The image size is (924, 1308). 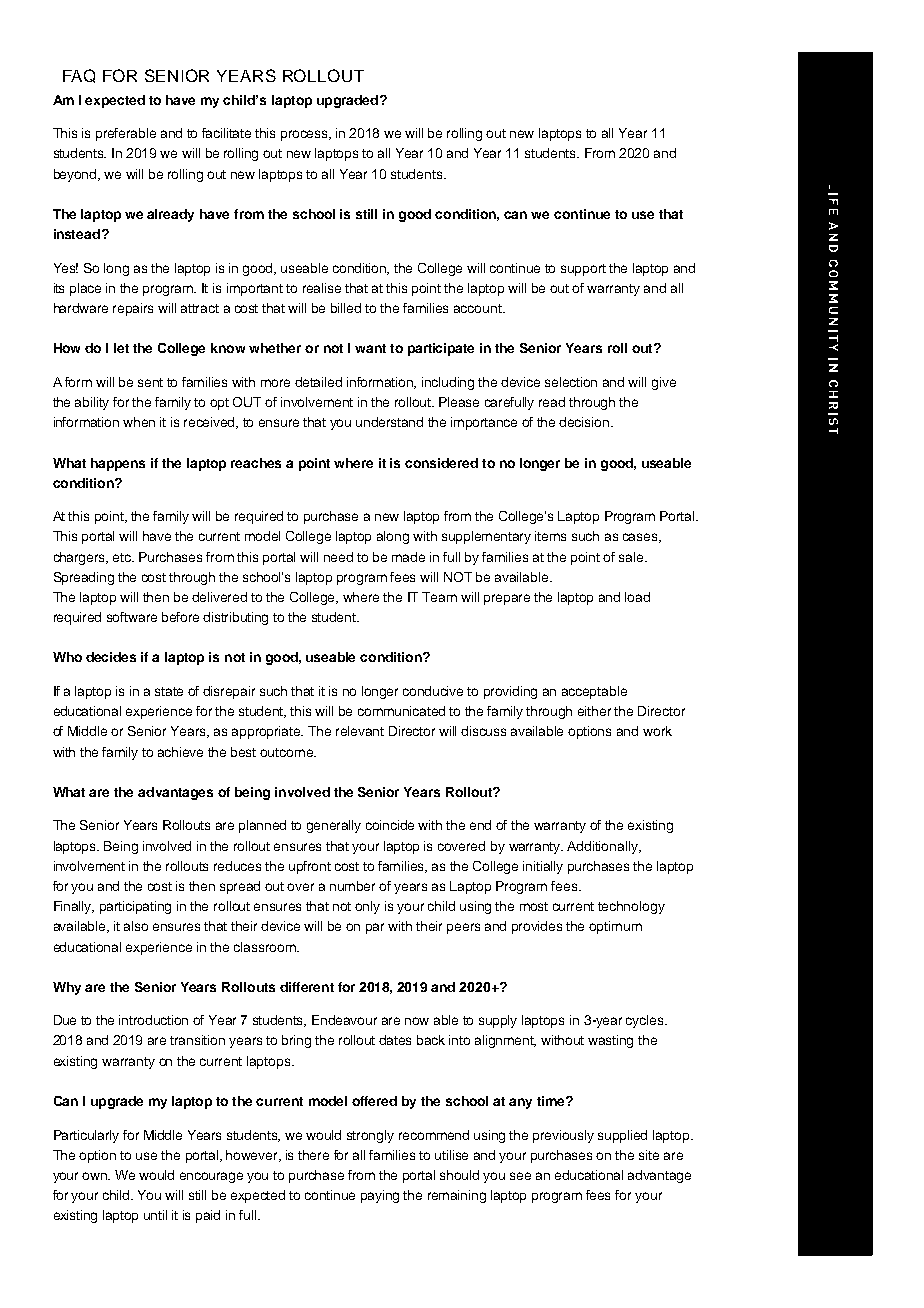 What do you see at coordinates (367, 907) in the page?
I see `only` at bounding box center [367, 907].
